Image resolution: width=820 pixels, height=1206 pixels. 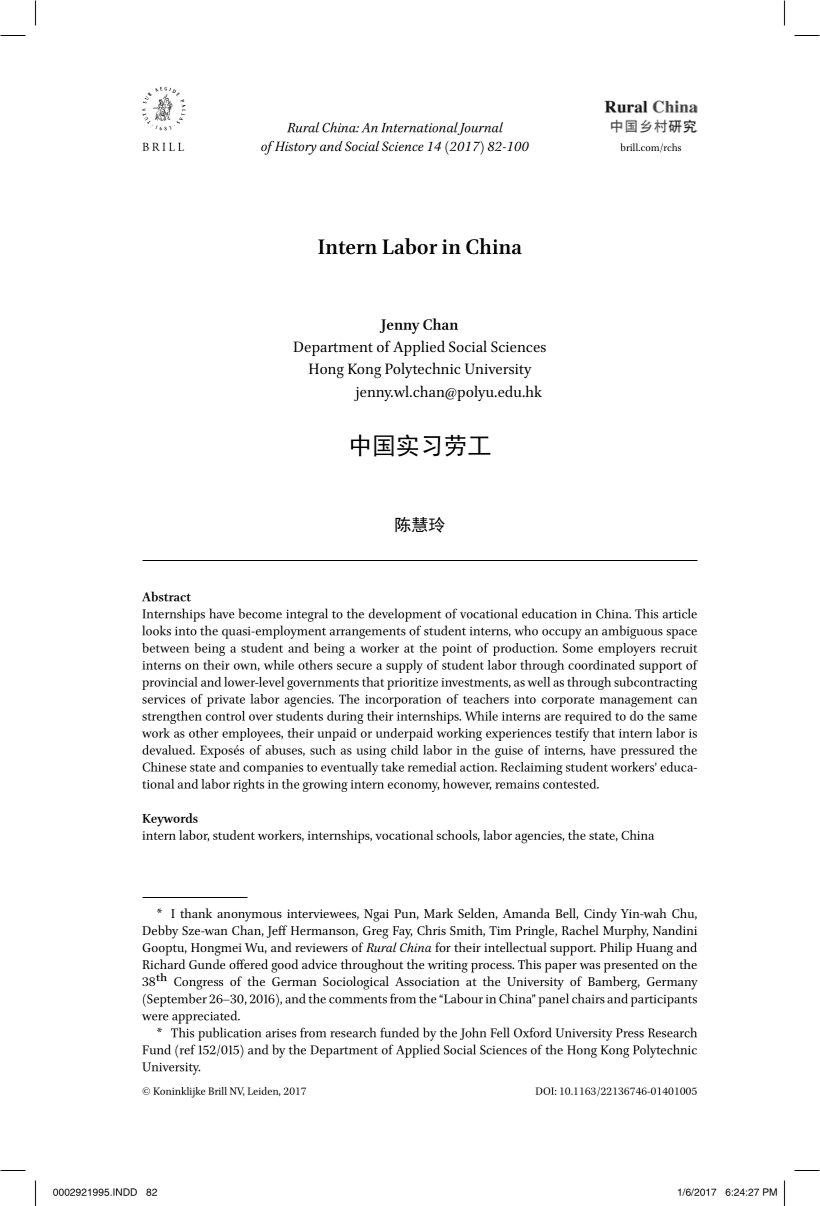 What do you see at coordinates (632, 632) in the image?
I see `ambiguous` at bounding box center [632, 632].
